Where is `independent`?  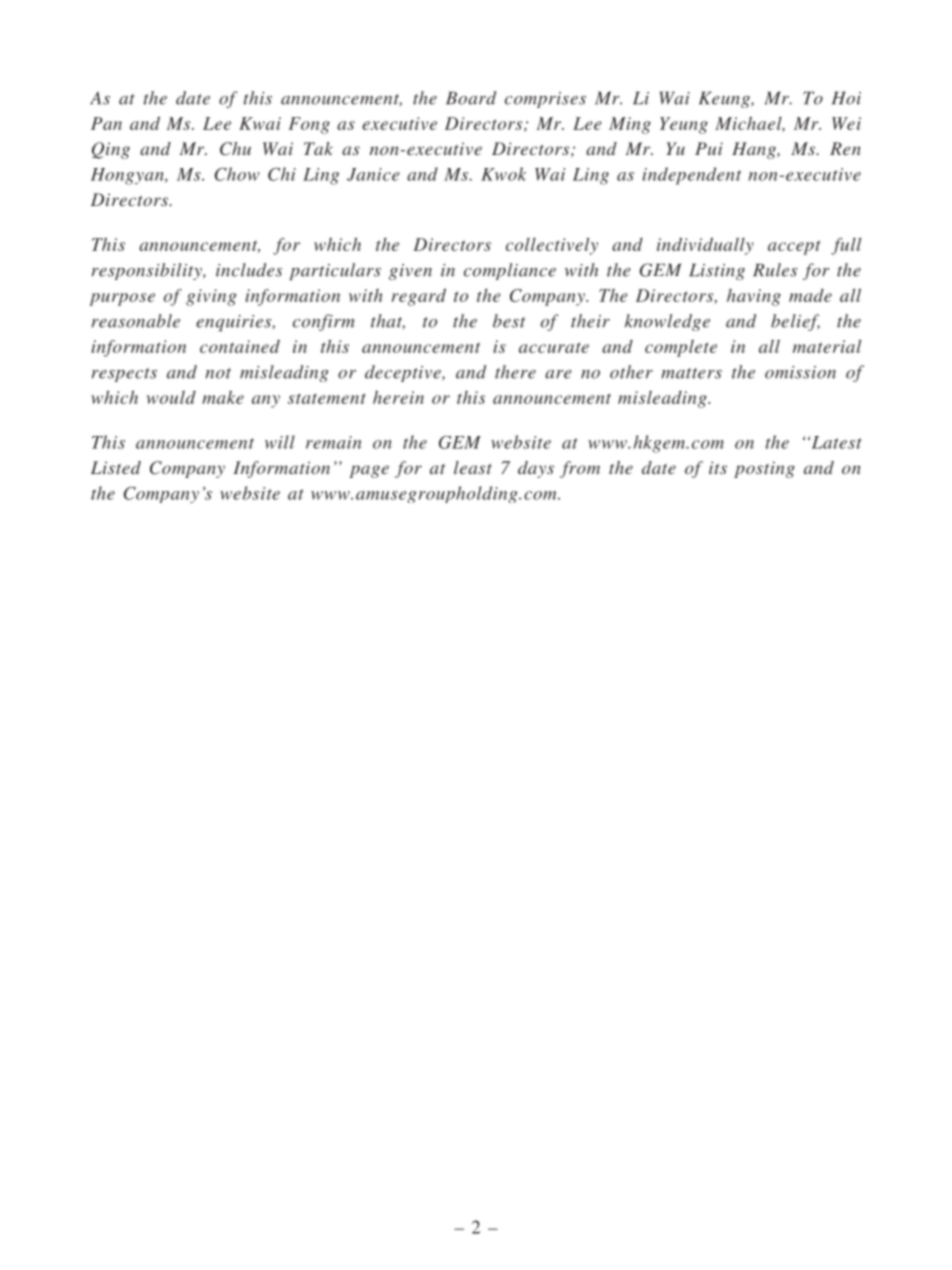
independent is located at coordinates (692, 176).
